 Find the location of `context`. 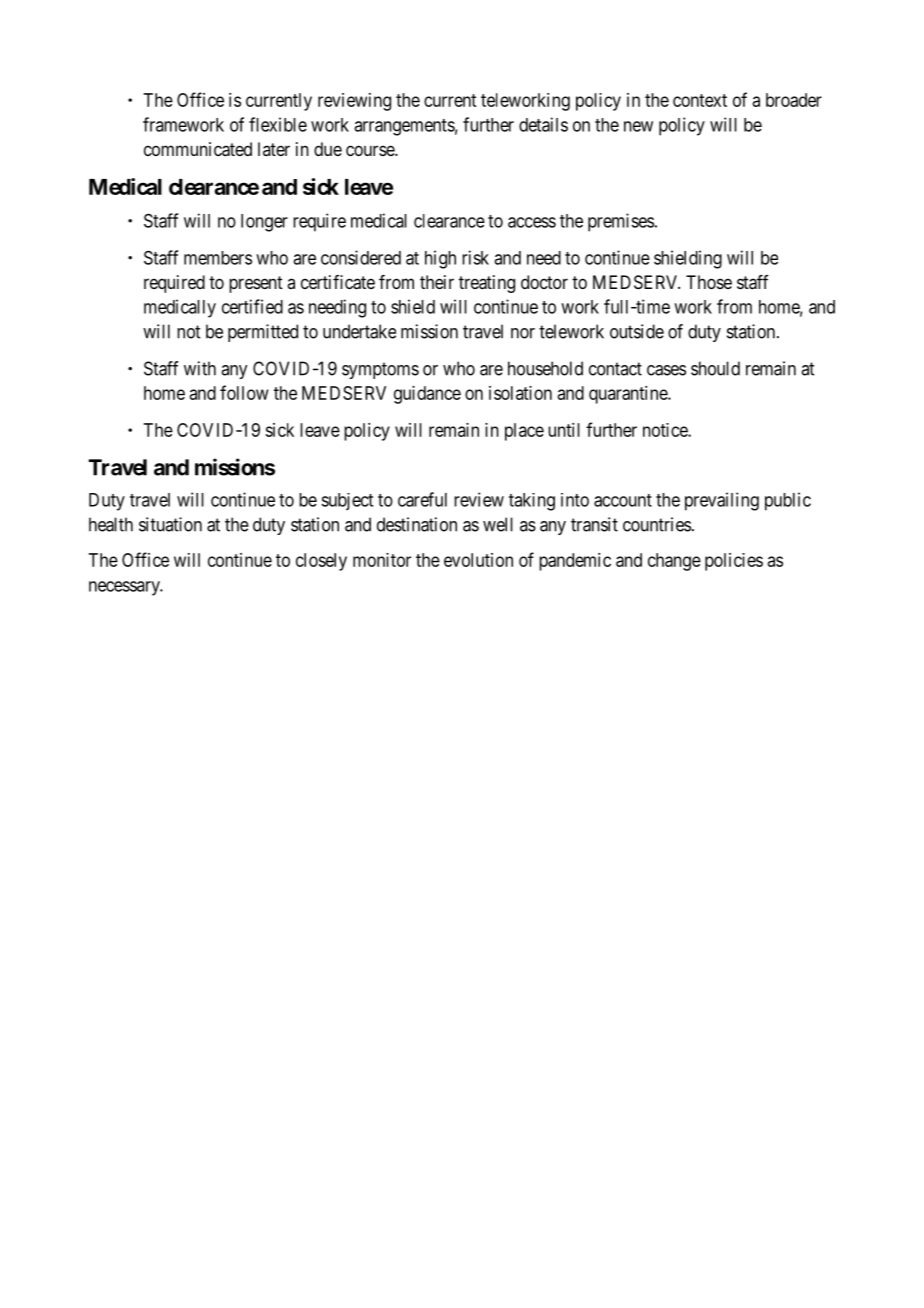

context is located at coordinates (700, 100).
